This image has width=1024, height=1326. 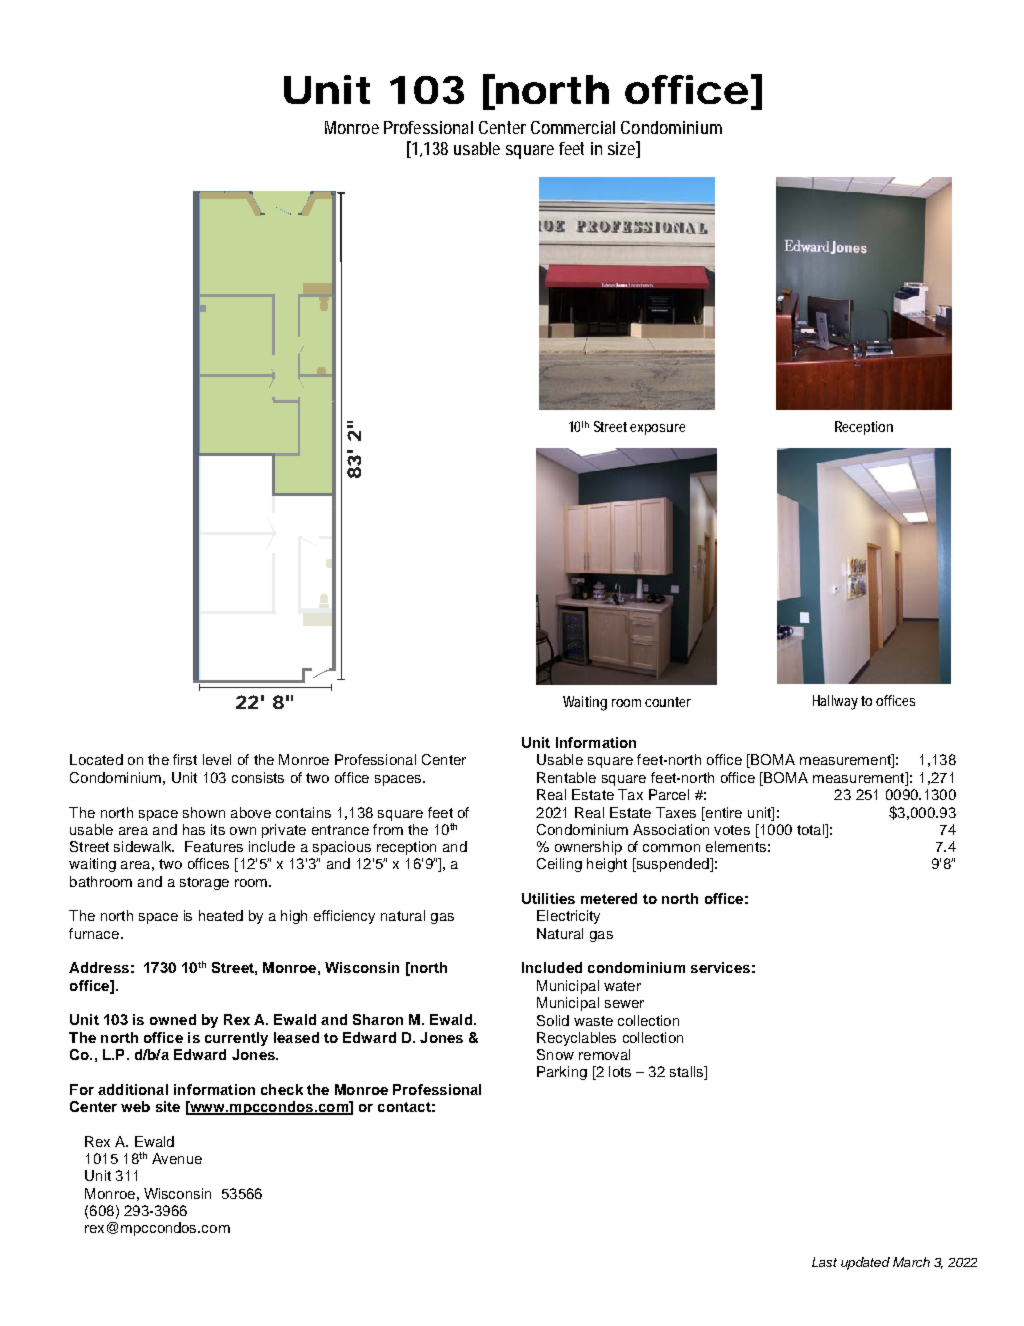 I want to click on Parcel, so click(x=669, y=794).
